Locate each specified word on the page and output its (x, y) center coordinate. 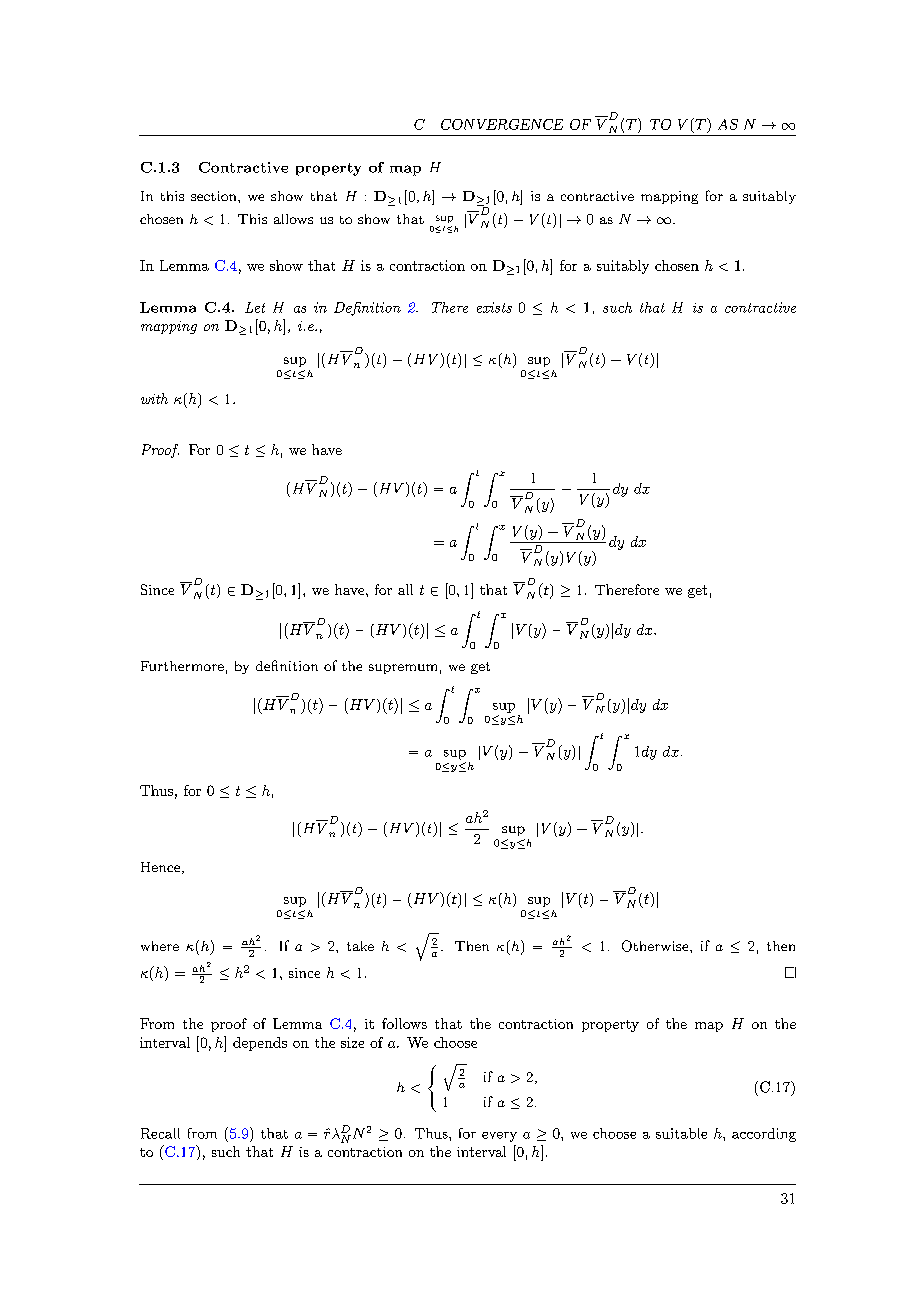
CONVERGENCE (502, 124)
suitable (681, 1133)
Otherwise (656, 946)
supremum (403, 669)
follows (404, 1023)
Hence (160, 867)
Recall (160, 1133)
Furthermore (182, 666)
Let (255, 307)
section (215, 196)
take (360, 946)
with (154, 398)
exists (494, 307)
